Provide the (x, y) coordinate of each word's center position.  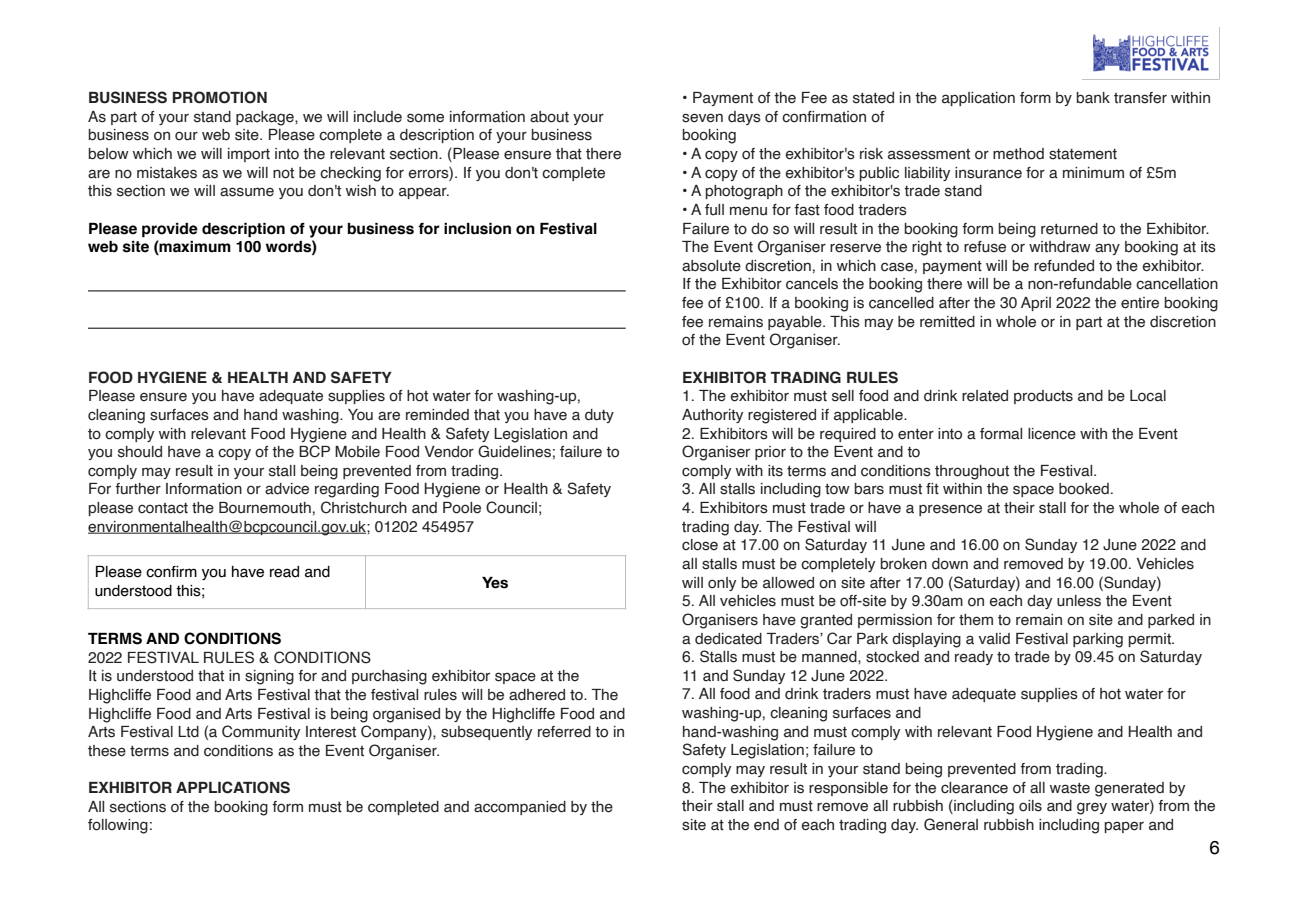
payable (796, 323)
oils (1030, 806)
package (266, 118)
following (118, 826)
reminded (437, 415)
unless (1079, 601)
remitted (947, 322)
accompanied (520, 808)
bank (1093, 98)
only (722, 584)
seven (702, 118)
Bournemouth (265, 508)
